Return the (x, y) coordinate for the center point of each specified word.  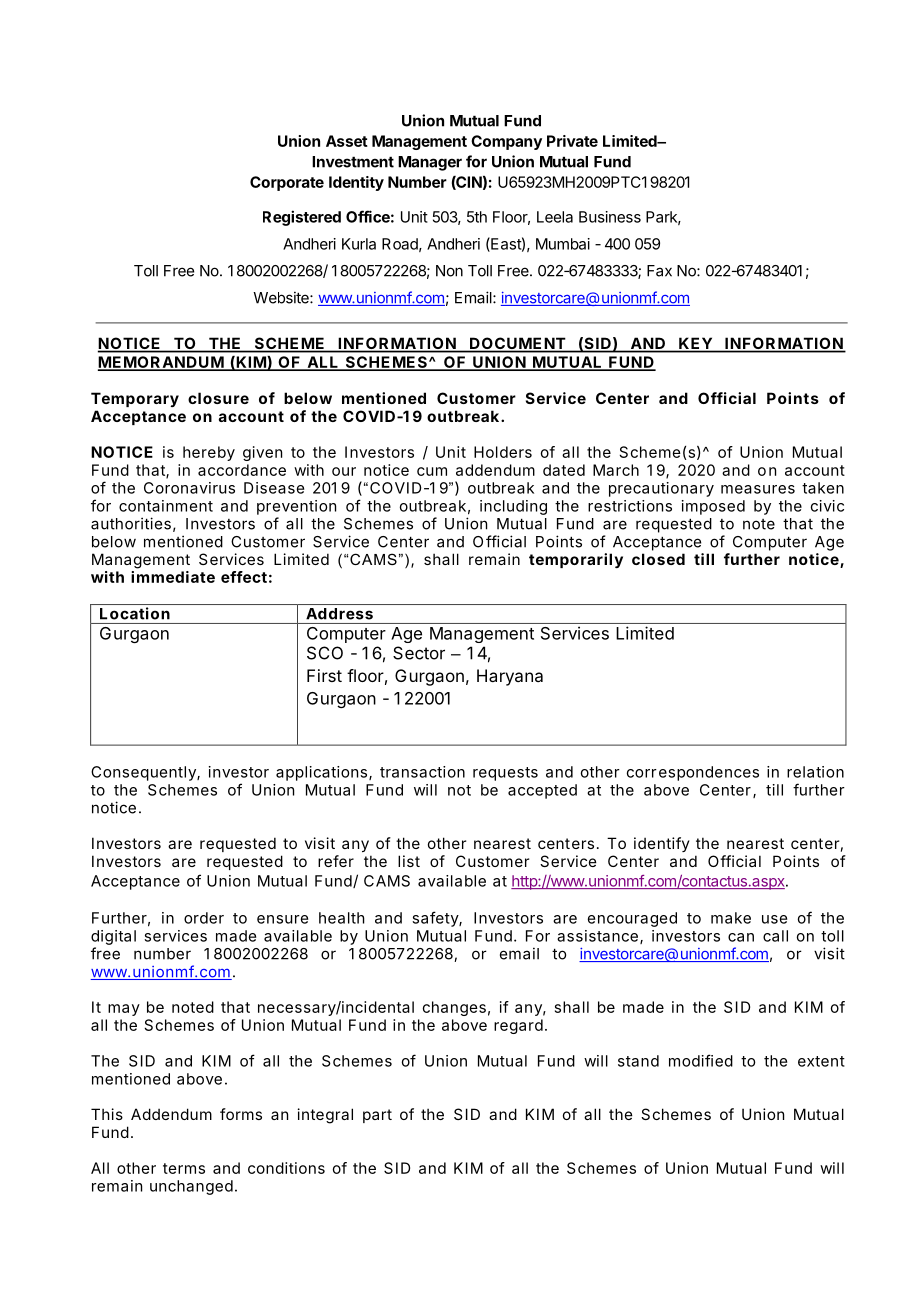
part (377, 1116)
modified (701, 1060)
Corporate (287, 183)
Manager (430, 163)
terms (184, 1168)
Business (610, 217)
